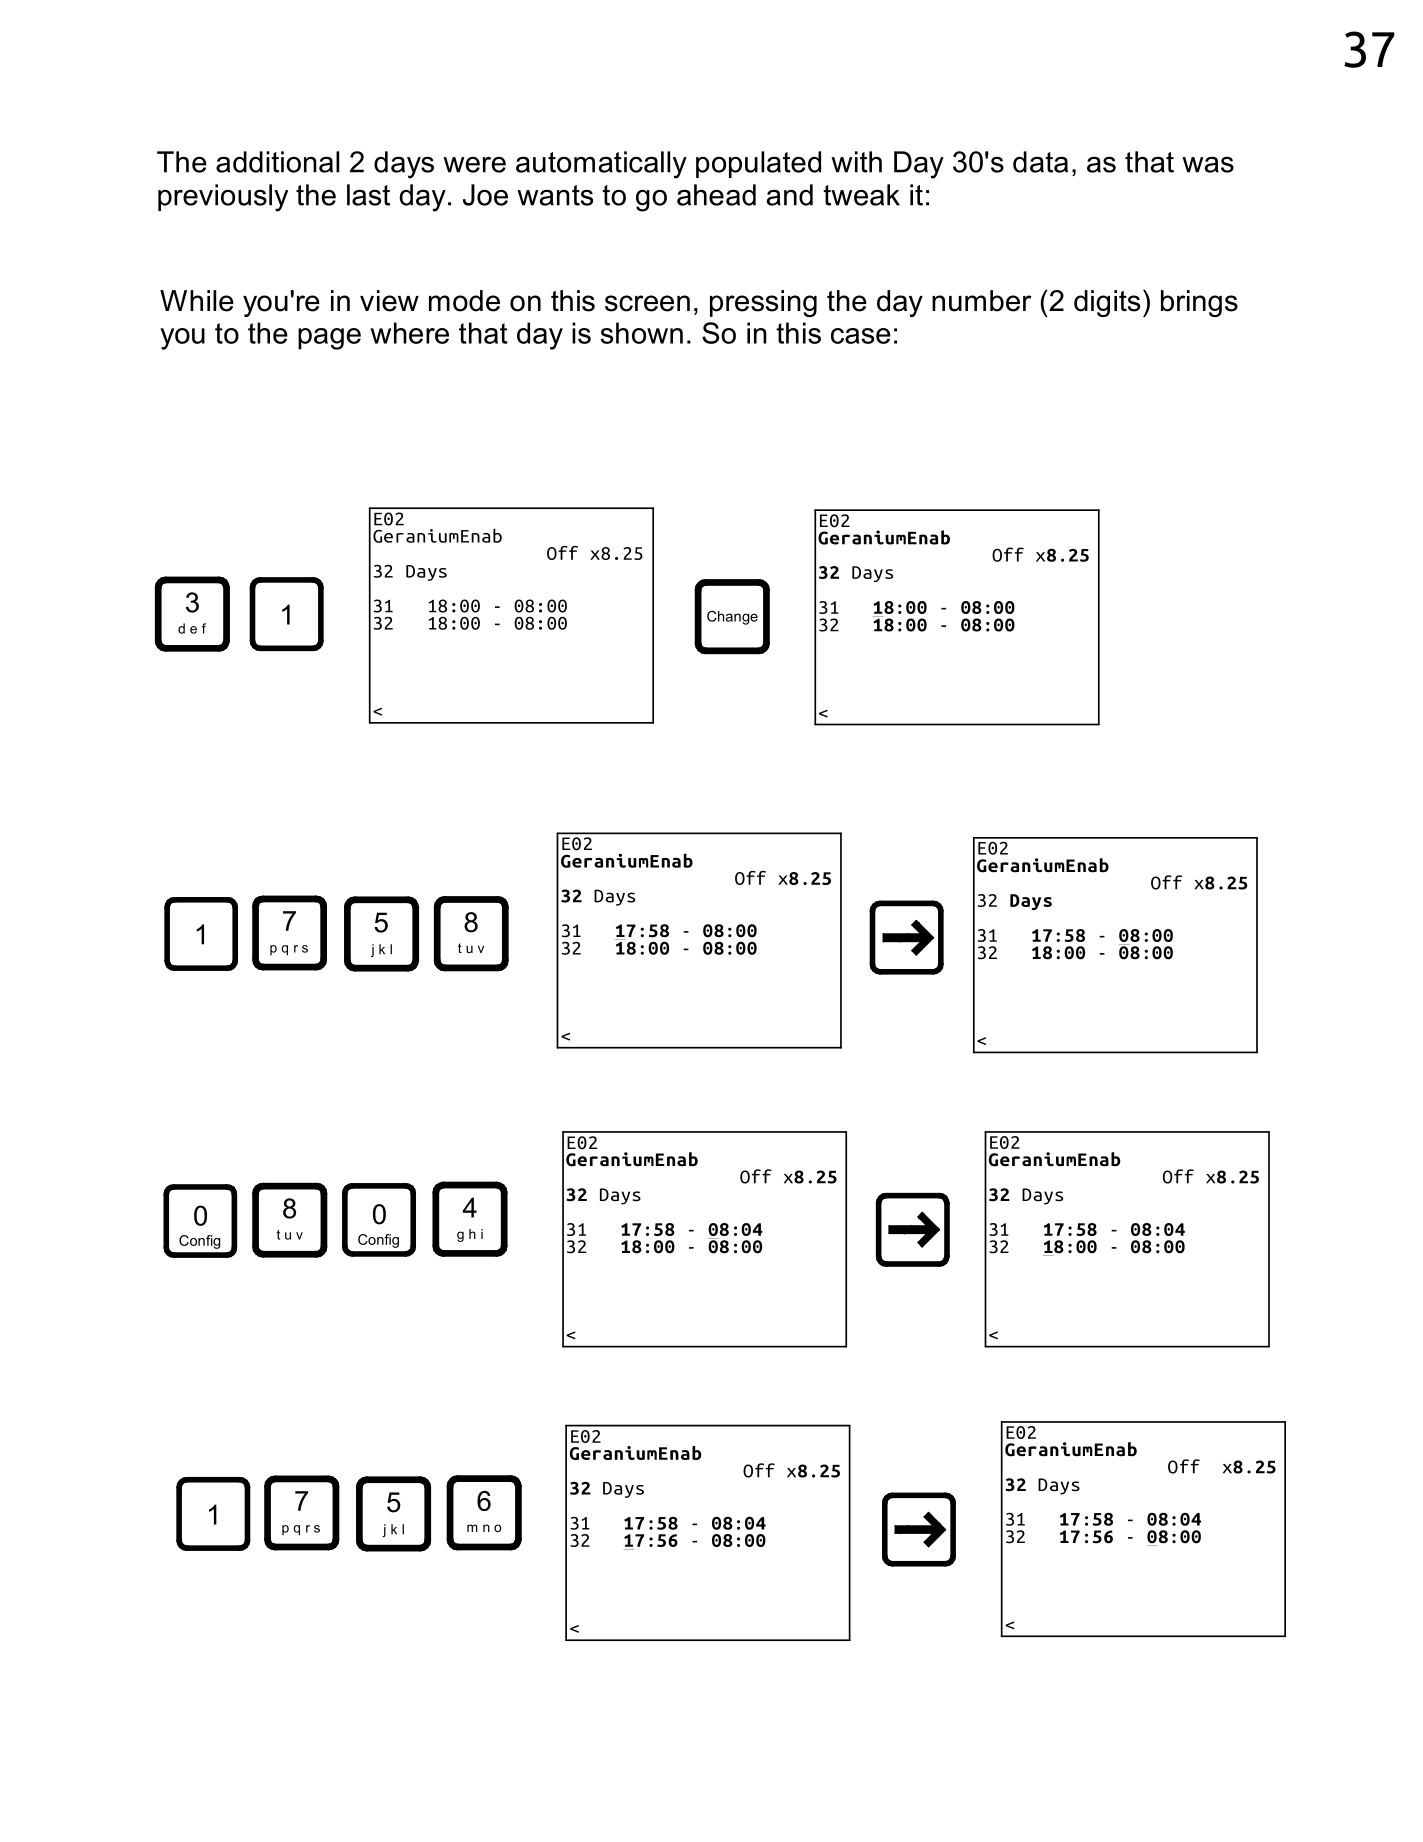 This document has height=1842, width=1423. What do you see at coordinates (1107, 303) in the document?
I see `digits` at bounding box center [1107, 303].
